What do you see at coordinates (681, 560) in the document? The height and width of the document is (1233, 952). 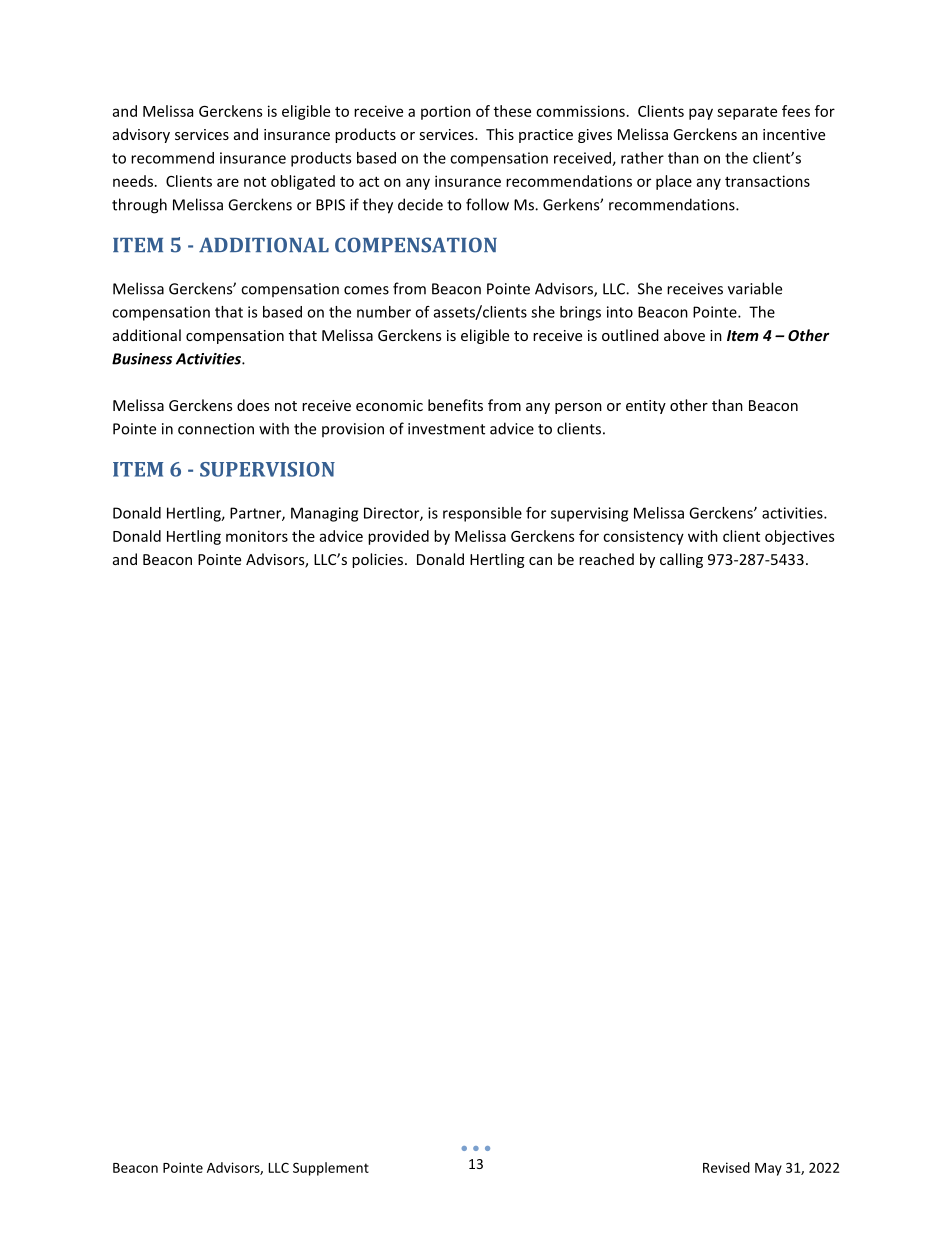 I see `calling` at bounding box center [681, 560].
